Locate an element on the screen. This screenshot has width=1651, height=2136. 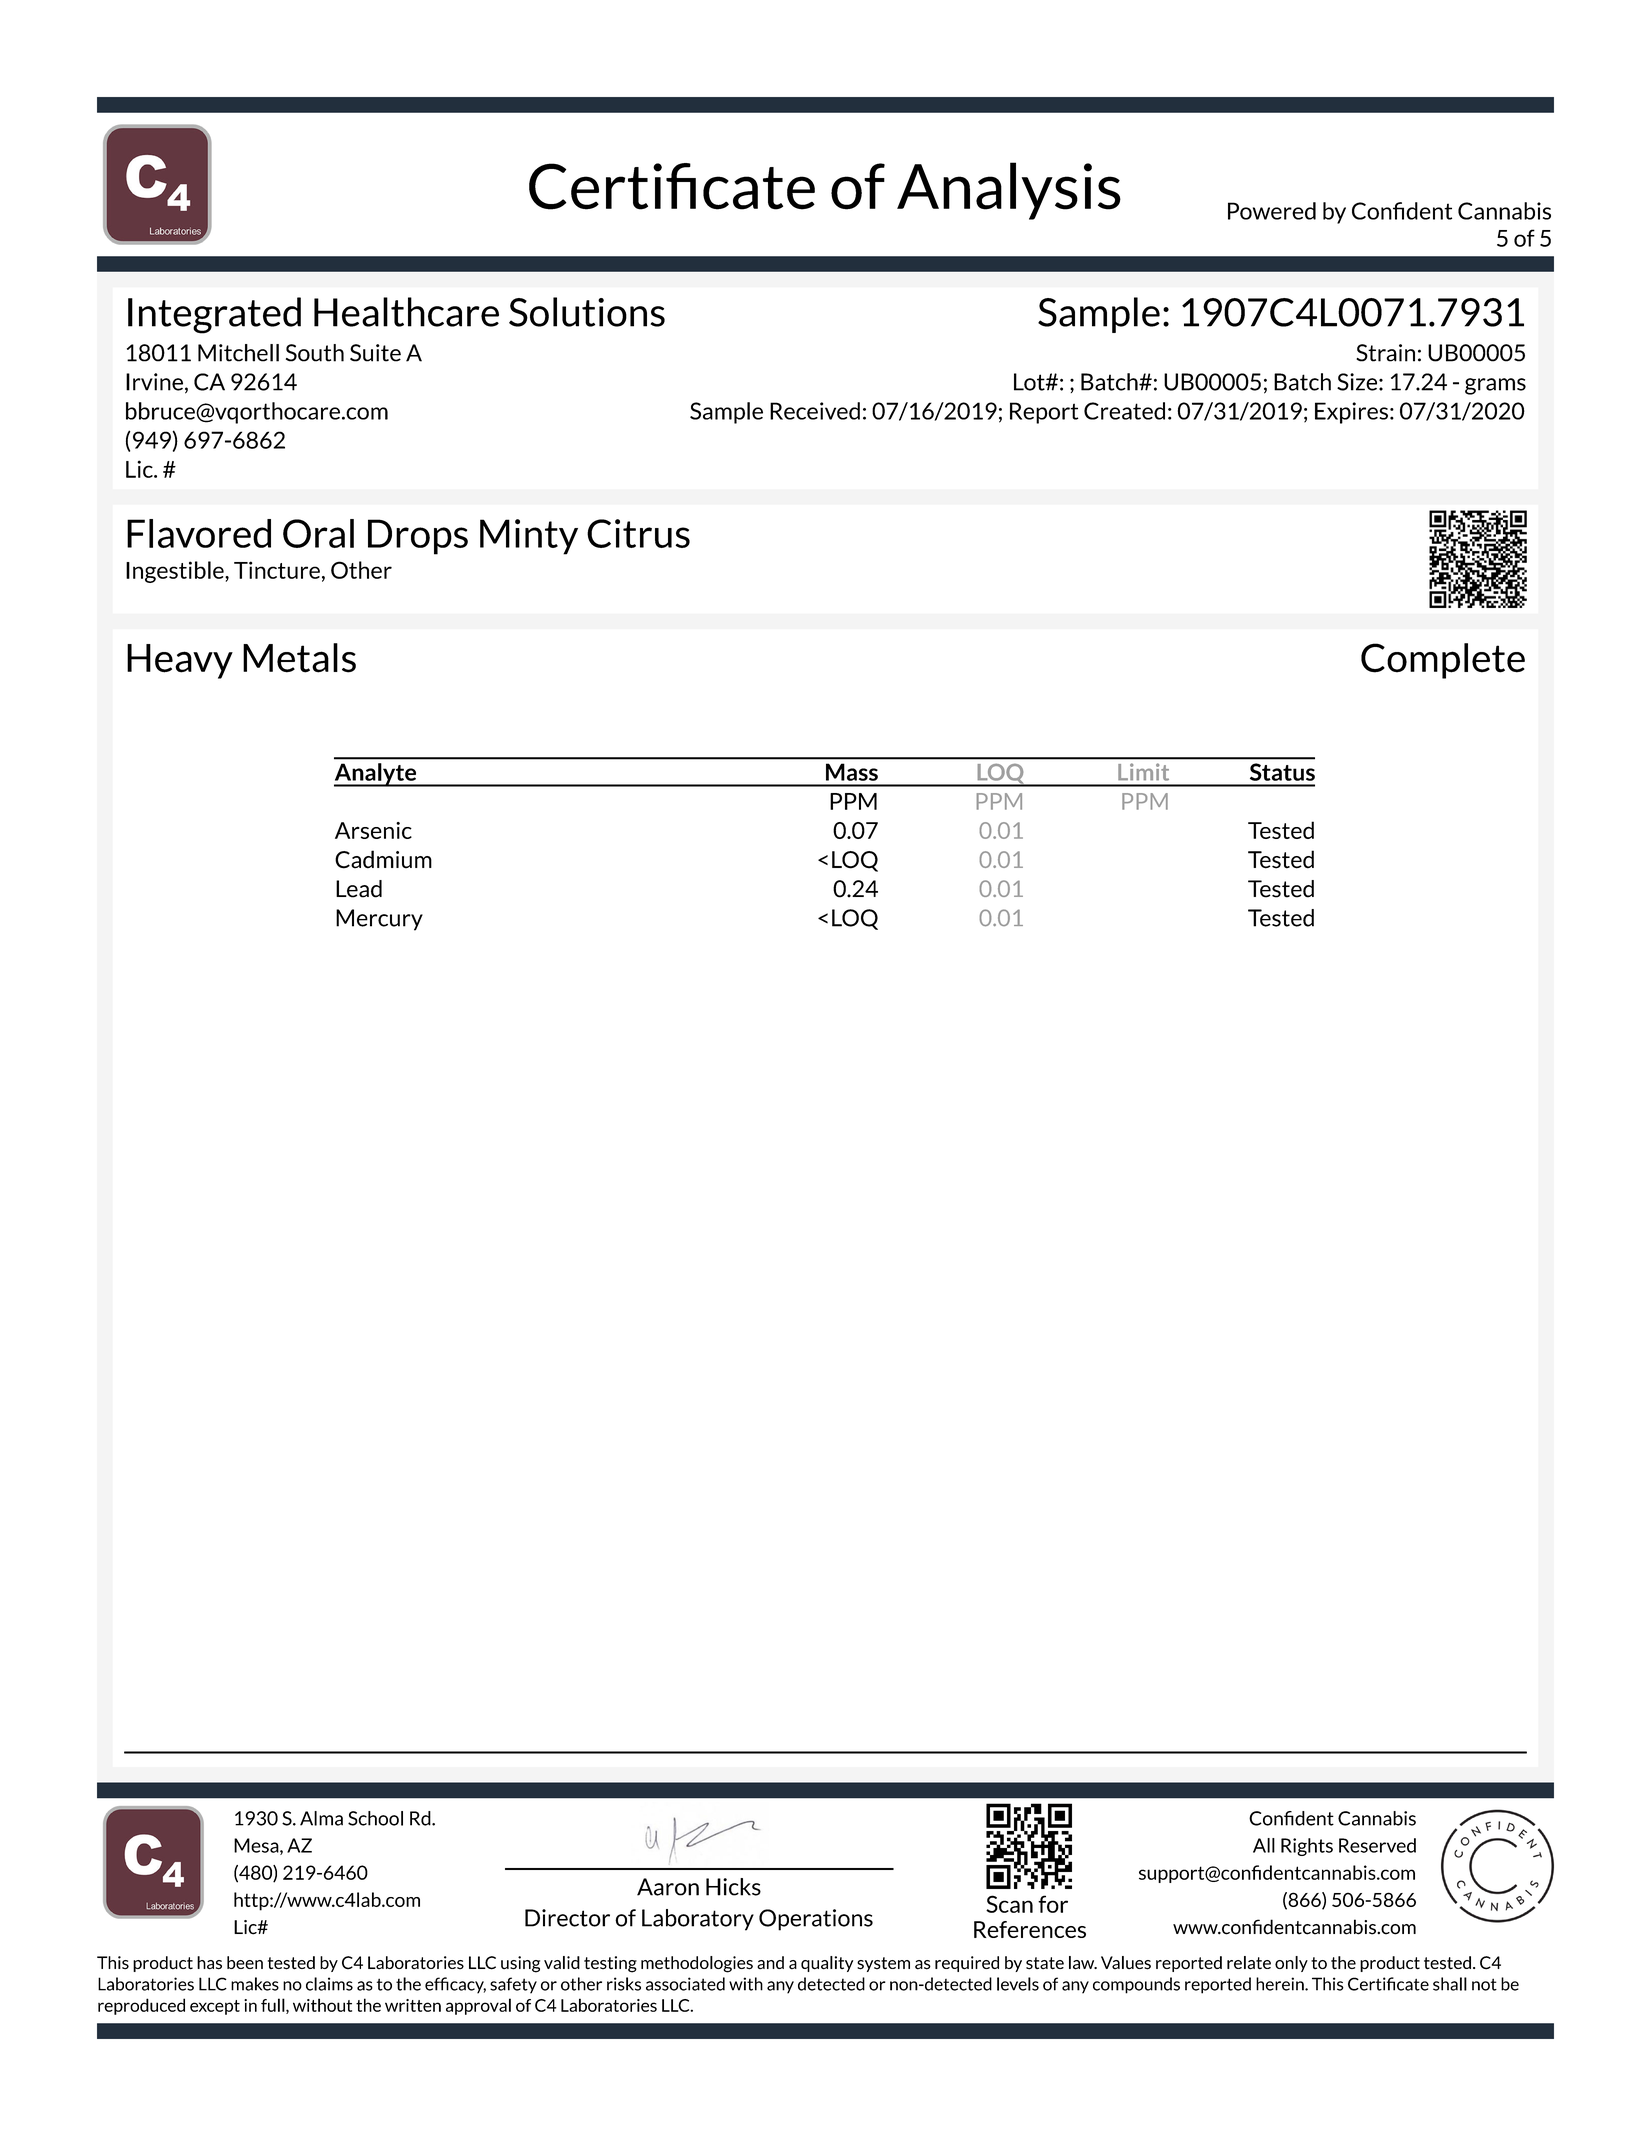
Integrated is located at coordinates (214, 315).
